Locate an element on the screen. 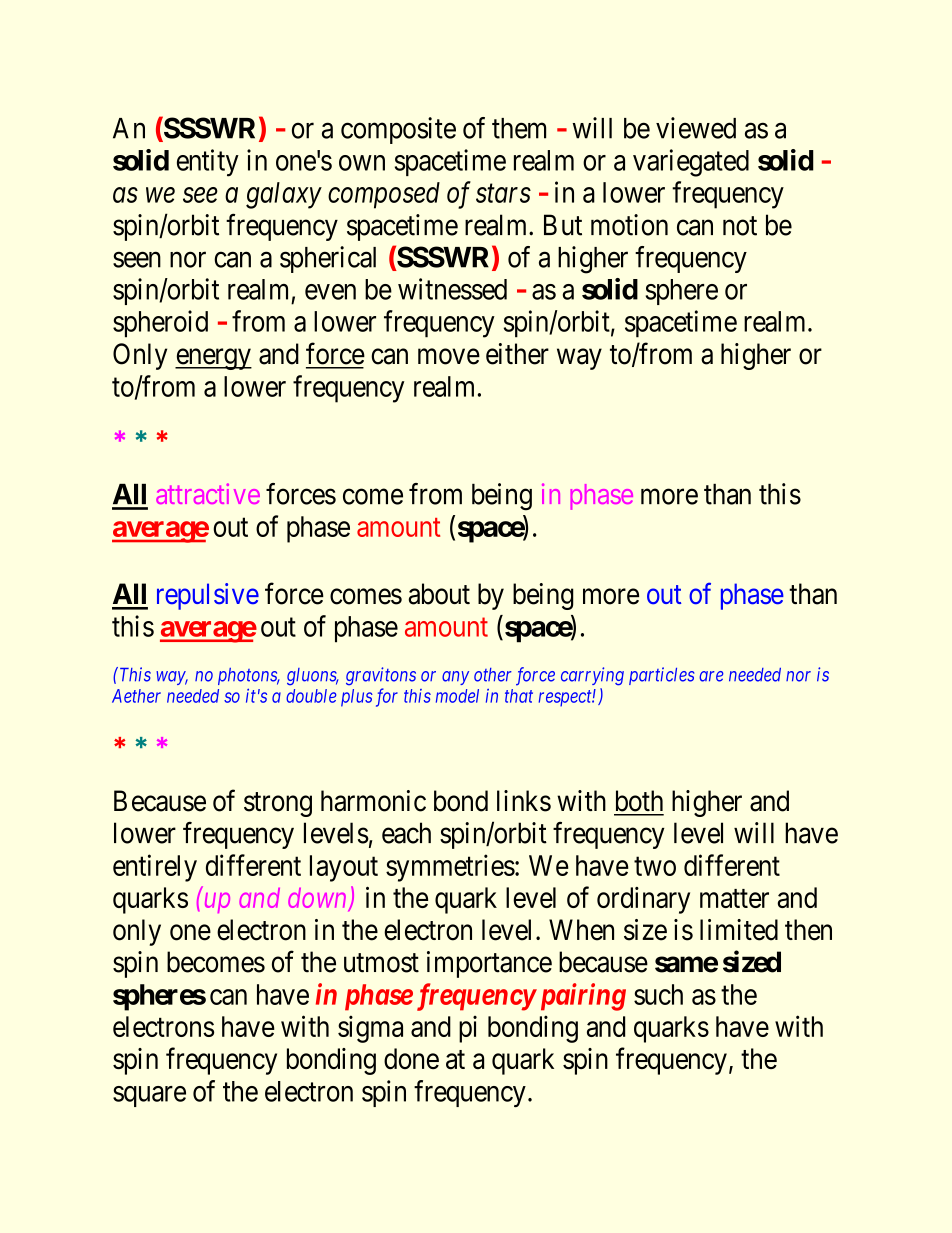  symmetries is located at coordinates (450, 868).
